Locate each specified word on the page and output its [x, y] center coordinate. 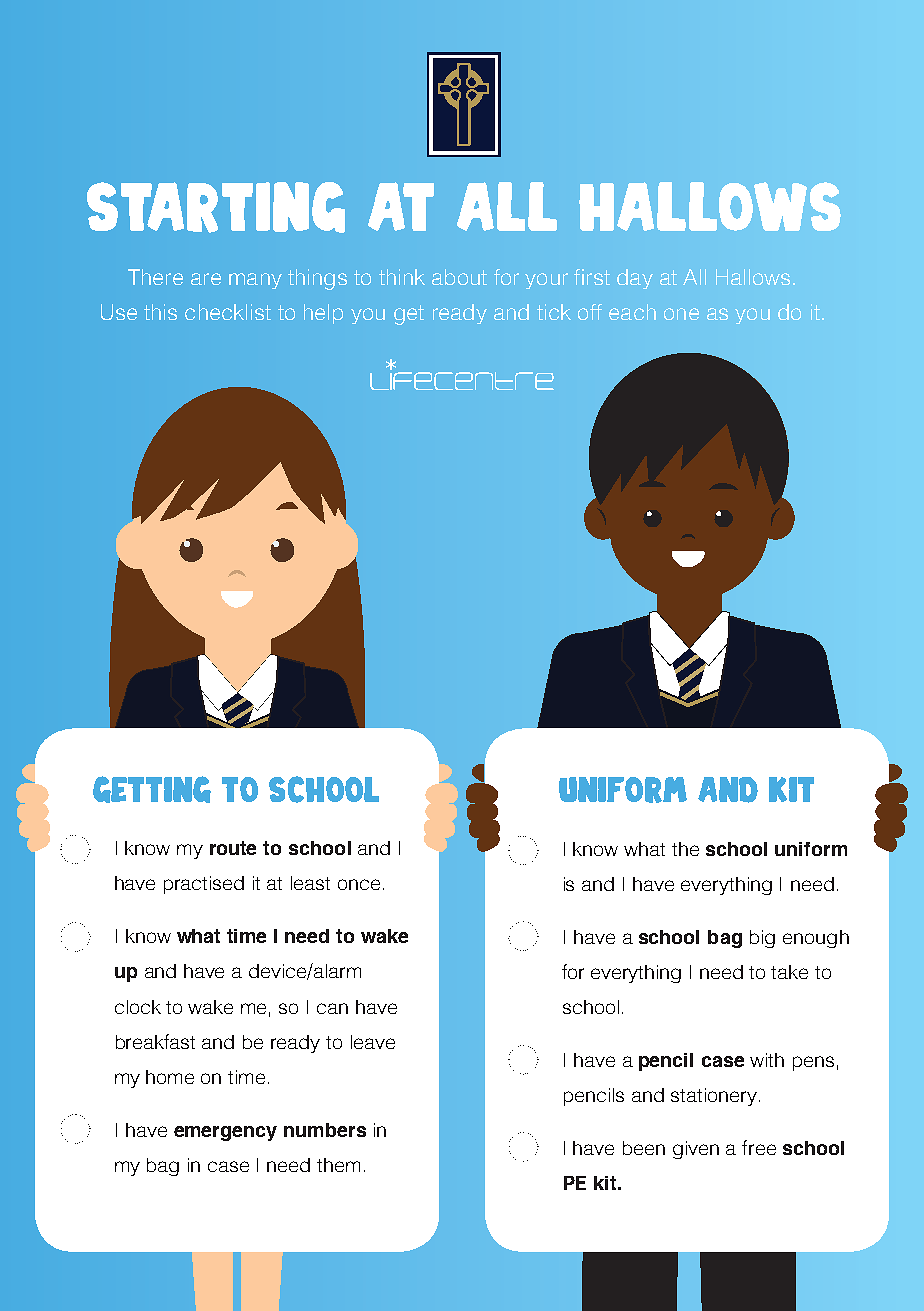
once [359, 884]
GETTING [152, 789]
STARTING [216, 207]
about [459, 277]
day [635, 279]
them [338, 1165]
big [762, 939]
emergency [225, 1133]
